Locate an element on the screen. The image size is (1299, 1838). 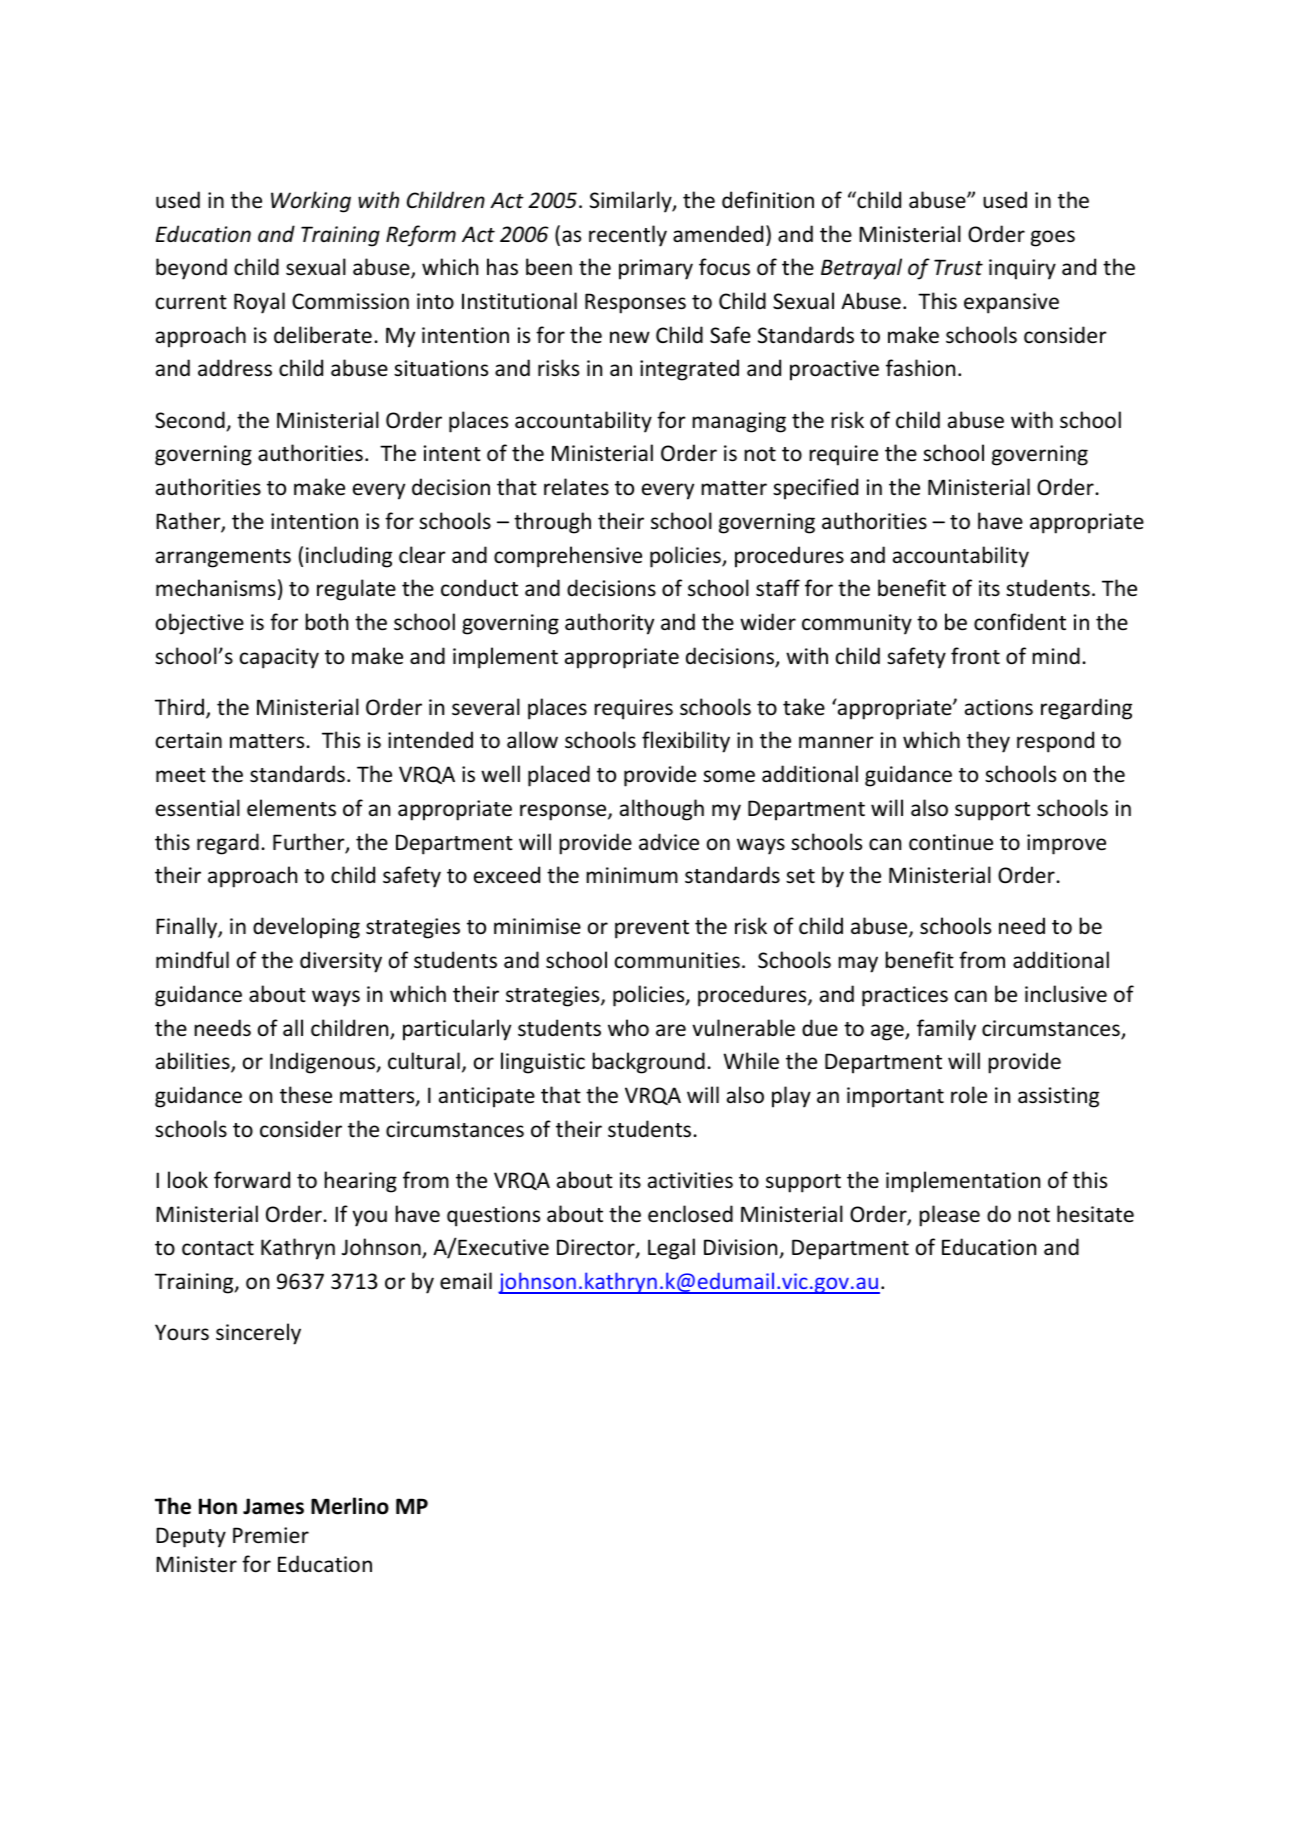
recently is located at coordinates (628, 236).
